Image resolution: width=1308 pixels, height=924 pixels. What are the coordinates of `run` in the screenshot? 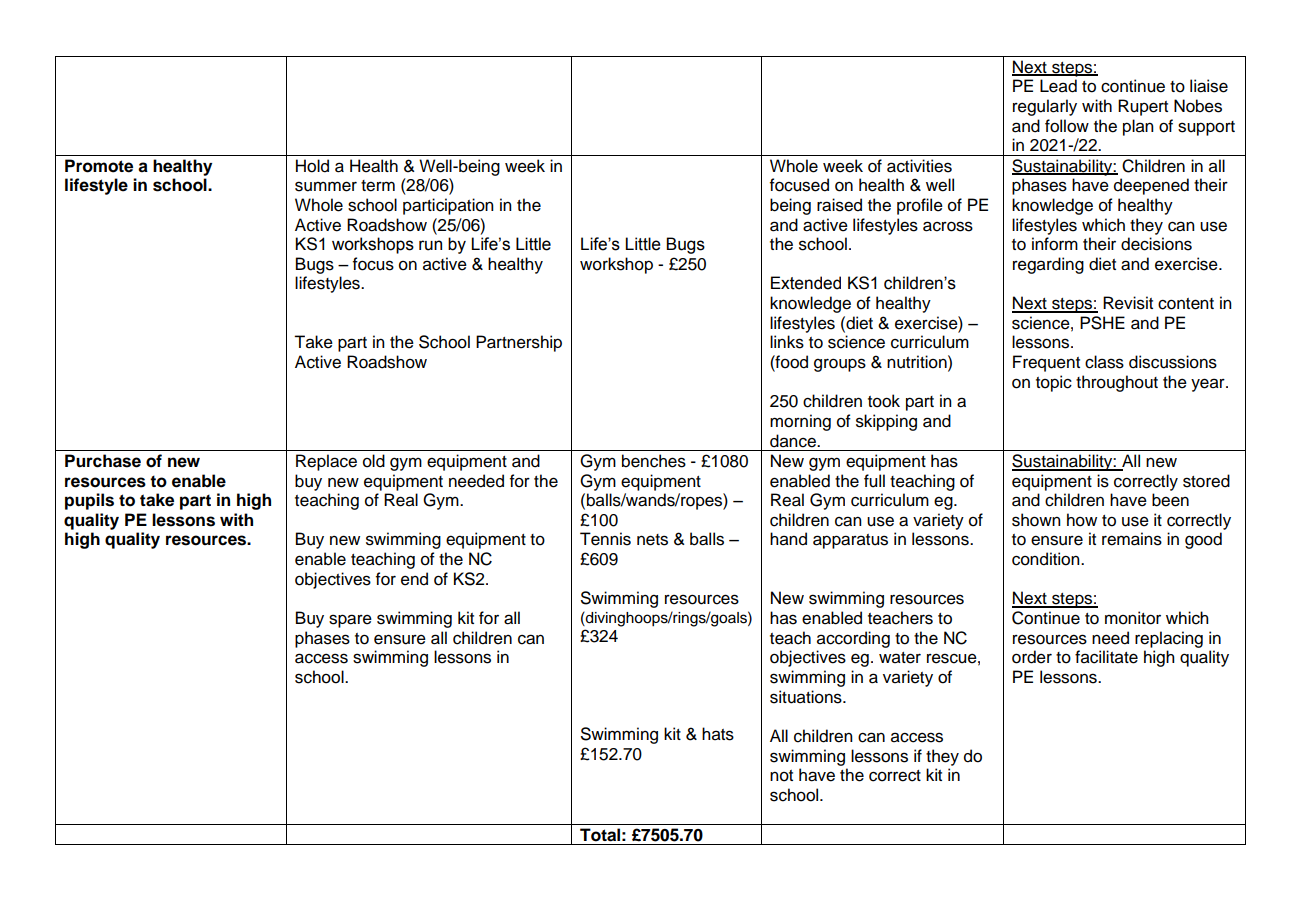 It's located at (430, 245).
